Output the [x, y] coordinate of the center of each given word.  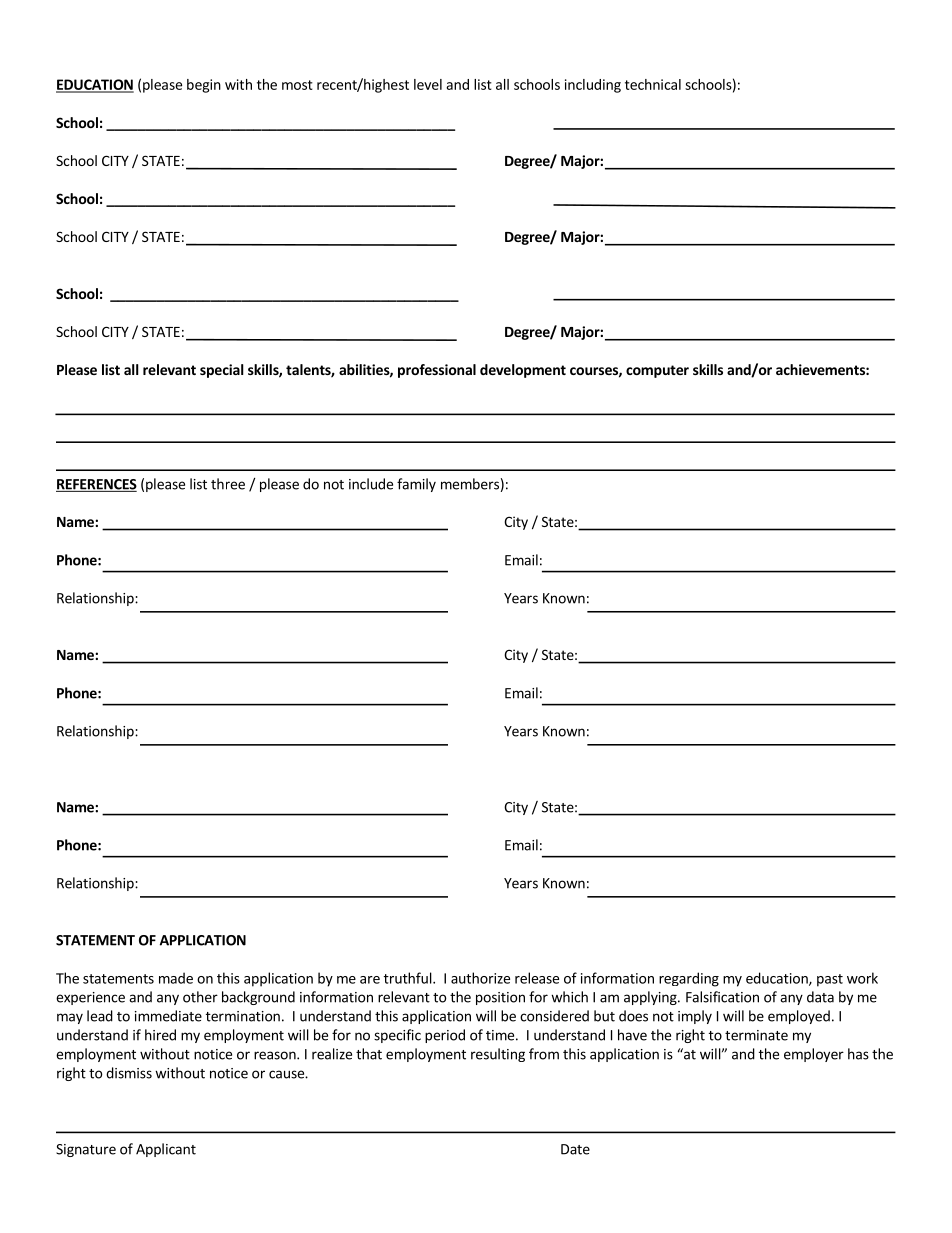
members [470, 484]
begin [204, 86]
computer [657, 371]
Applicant [166, 1150]
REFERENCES [96, 485]
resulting [498, 1055]
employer [814, 1055]
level [428, 84]
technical [653, 84]
